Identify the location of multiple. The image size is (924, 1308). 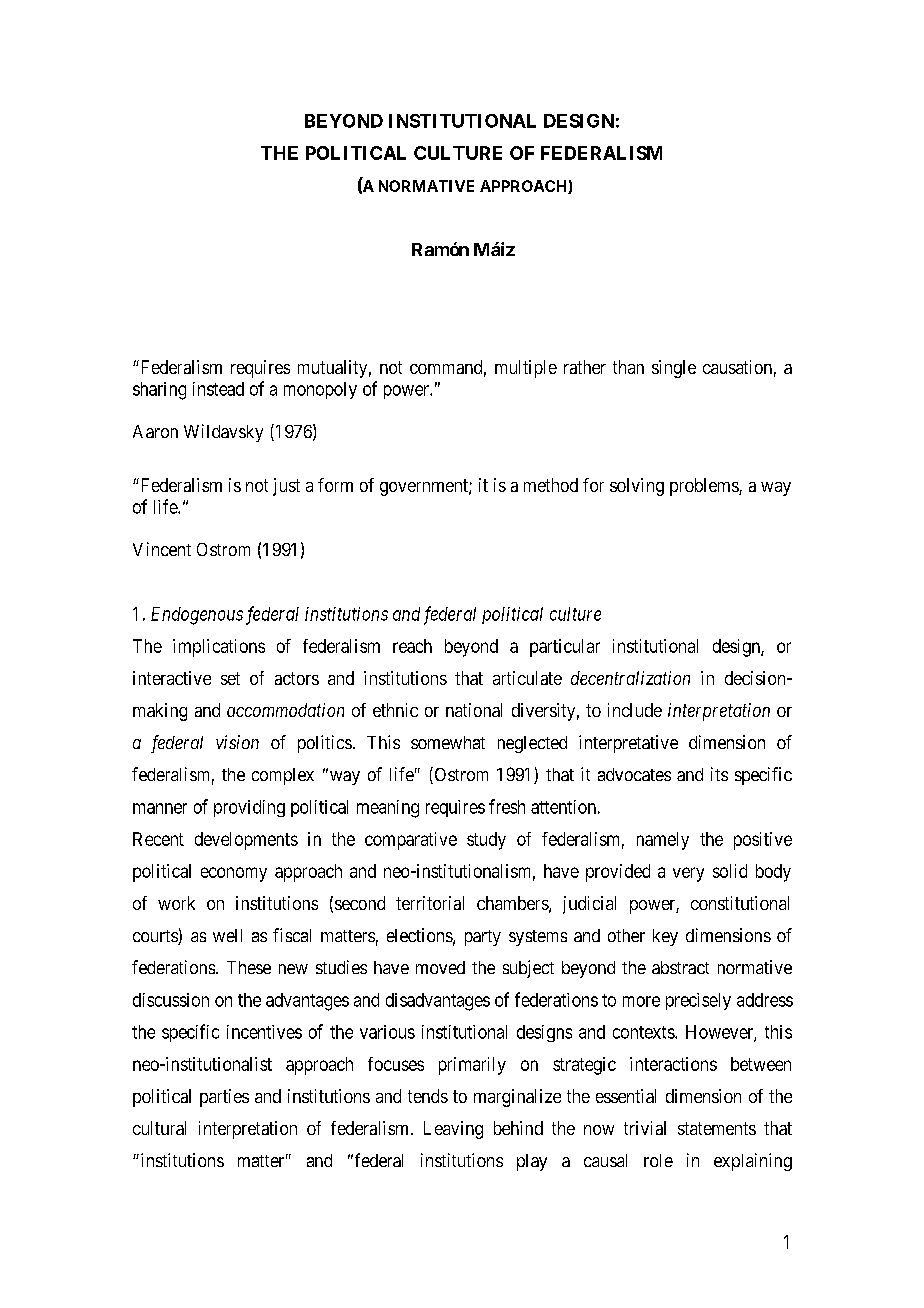
(526, 369).
